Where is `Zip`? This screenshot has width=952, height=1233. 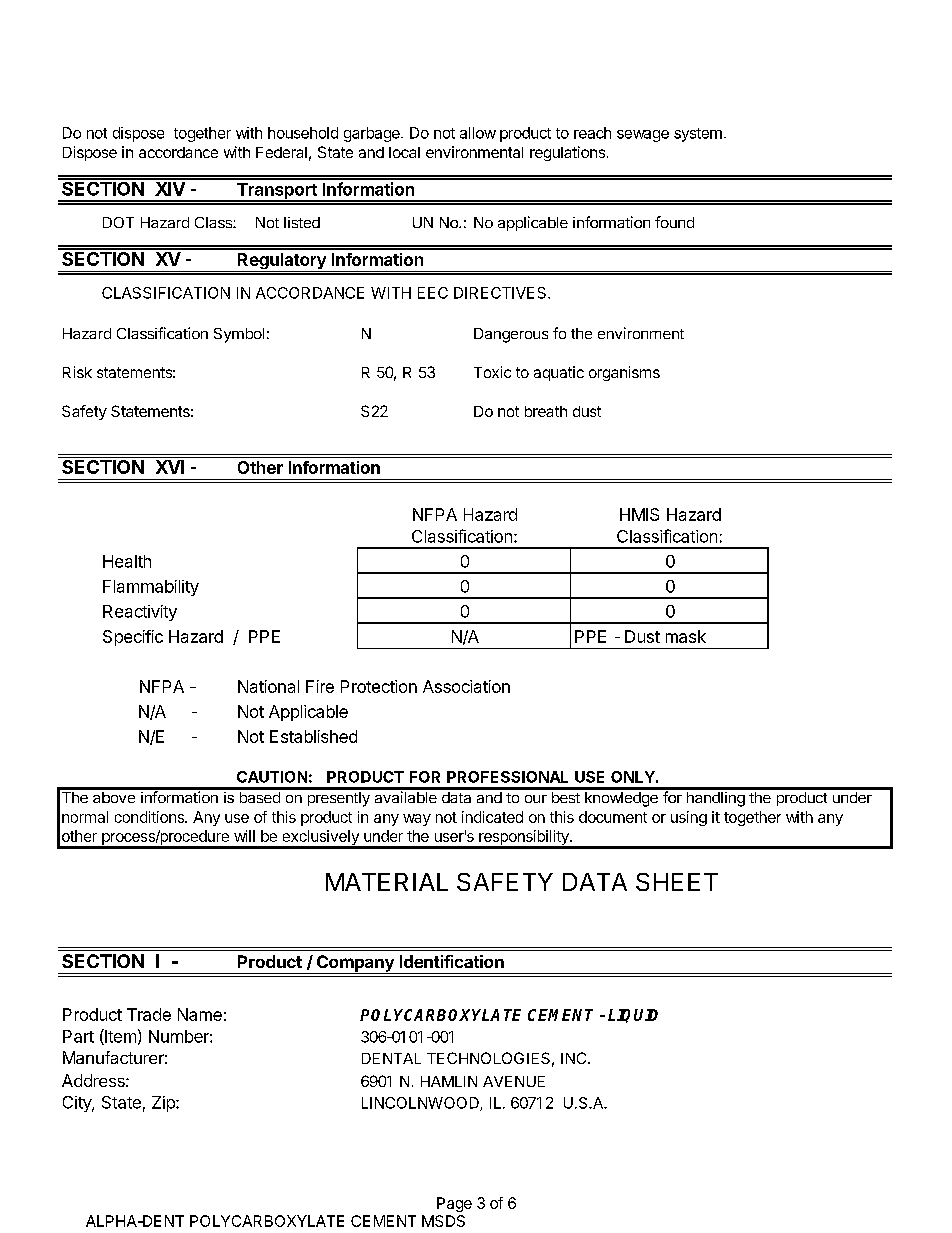
Zip is located at coordinates (164, 1104).
